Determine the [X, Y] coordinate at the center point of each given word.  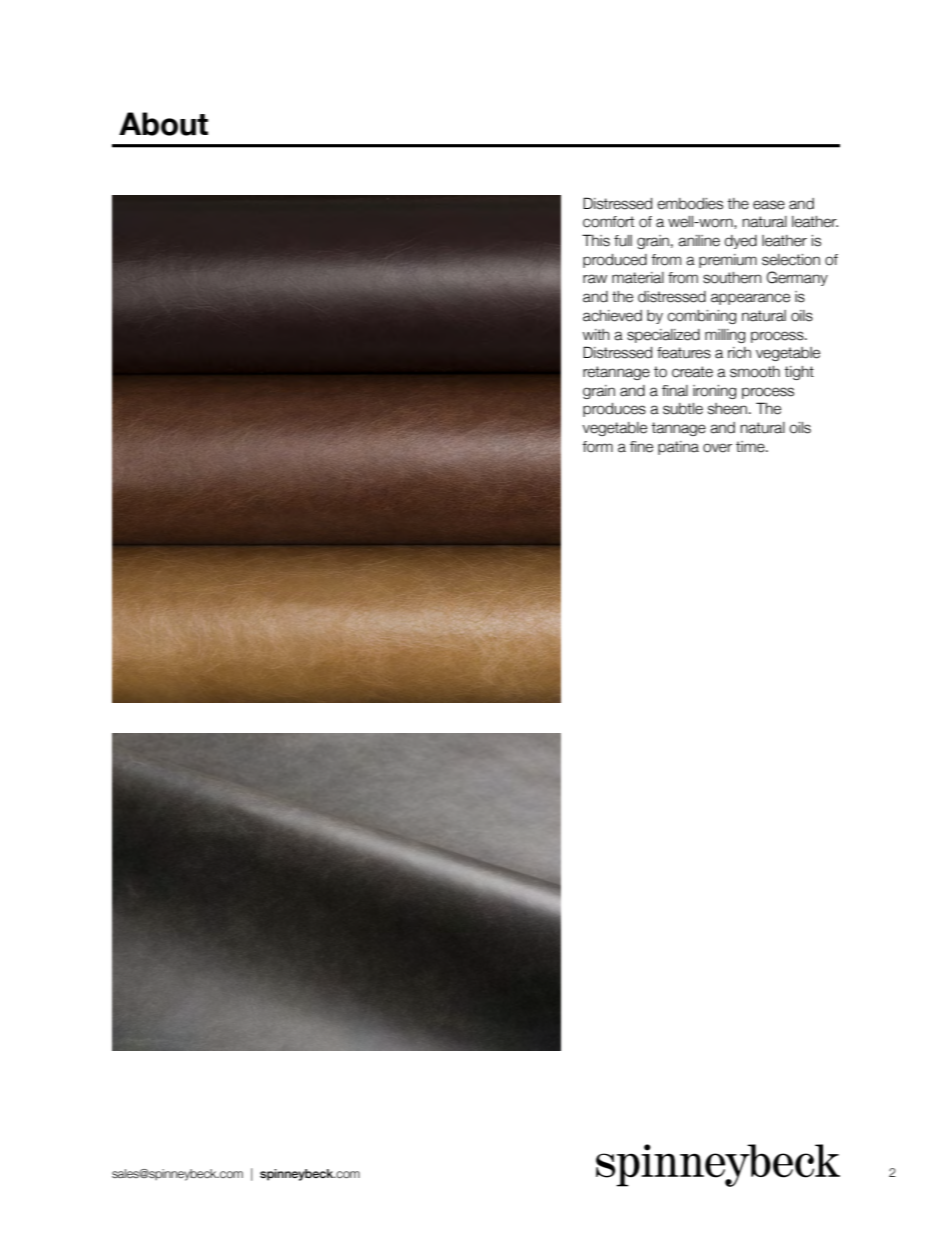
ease [769, 205]
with [596, 334]
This [596, 240]
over [717, 448]
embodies [690, 204]
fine [641, 447]
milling [725, 336]
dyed [741, 242]
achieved [612, 316]
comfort [608, 222]
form [597, 447]
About [163, 124]
